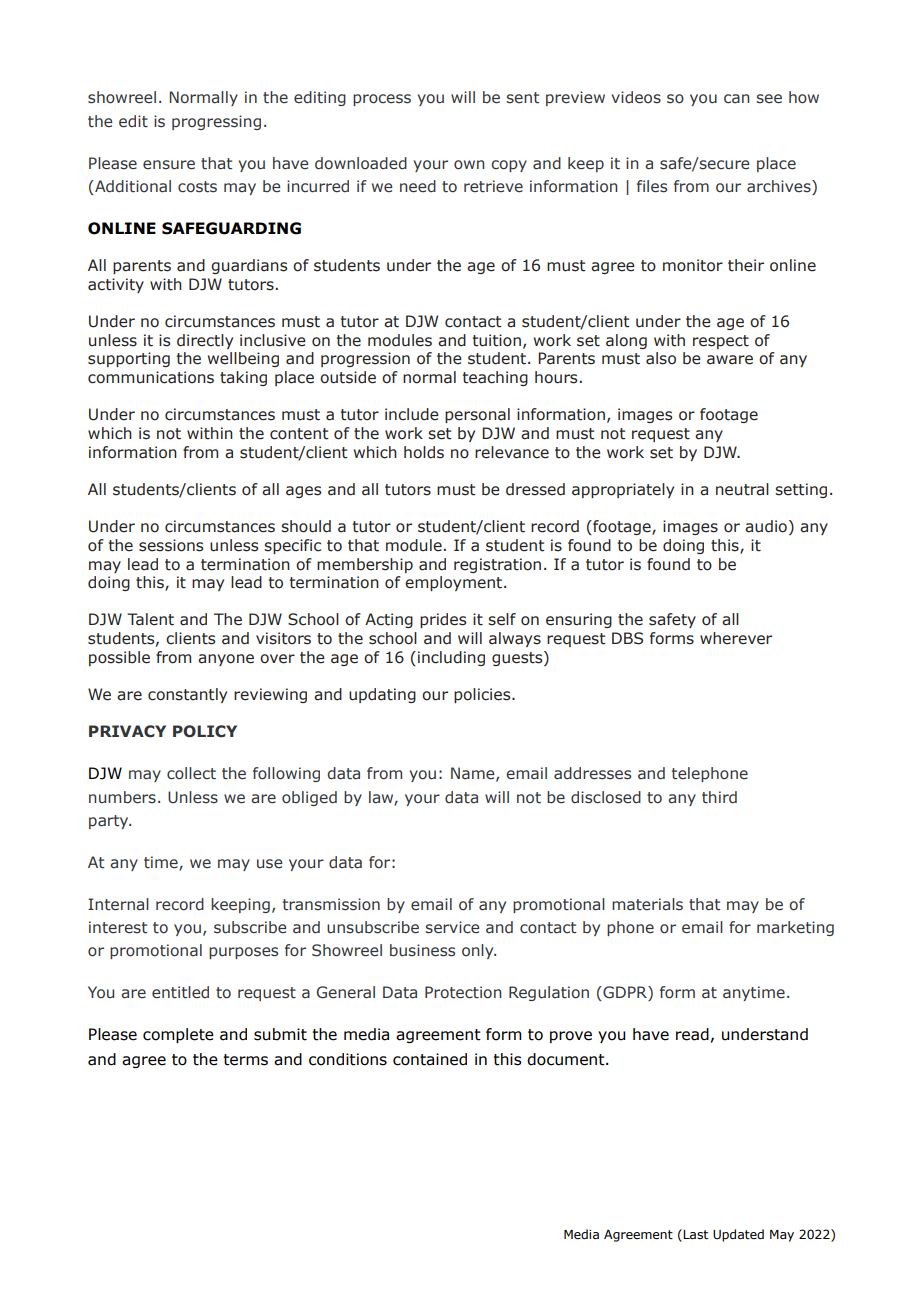  What do you see at coordinates (216, 122) in the screenshot?
I see `progressing` at bounding box center [216, 122].
